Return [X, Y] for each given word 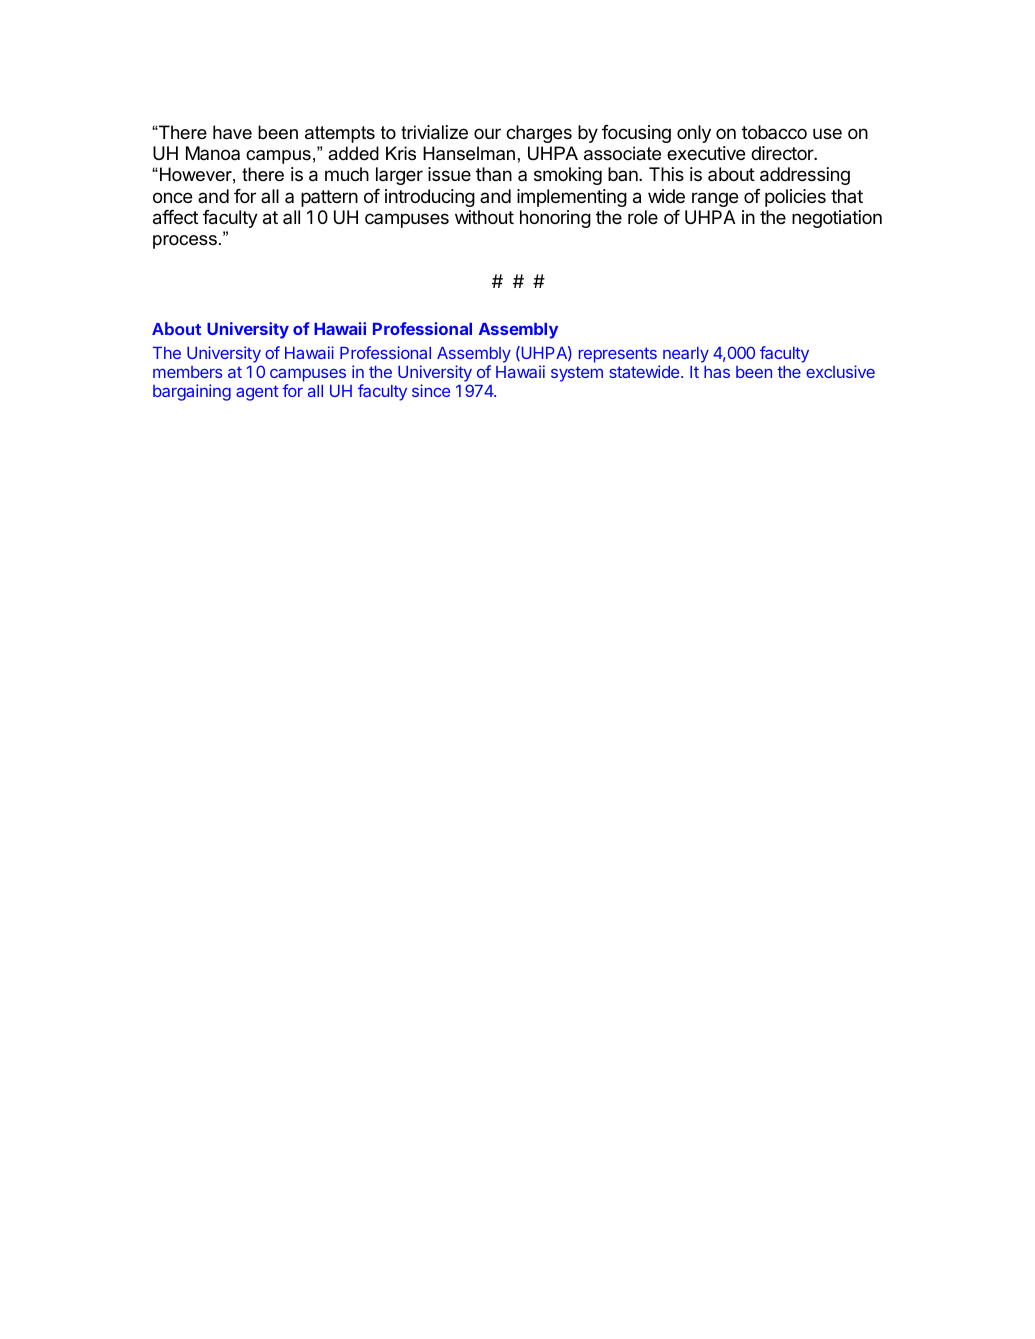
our [487, 133]
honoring [555, 219]
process [185, 242]
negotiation [837, 219]
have [232, 132]
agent [257, 393]
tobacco [774, 132]
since [431, 390]
